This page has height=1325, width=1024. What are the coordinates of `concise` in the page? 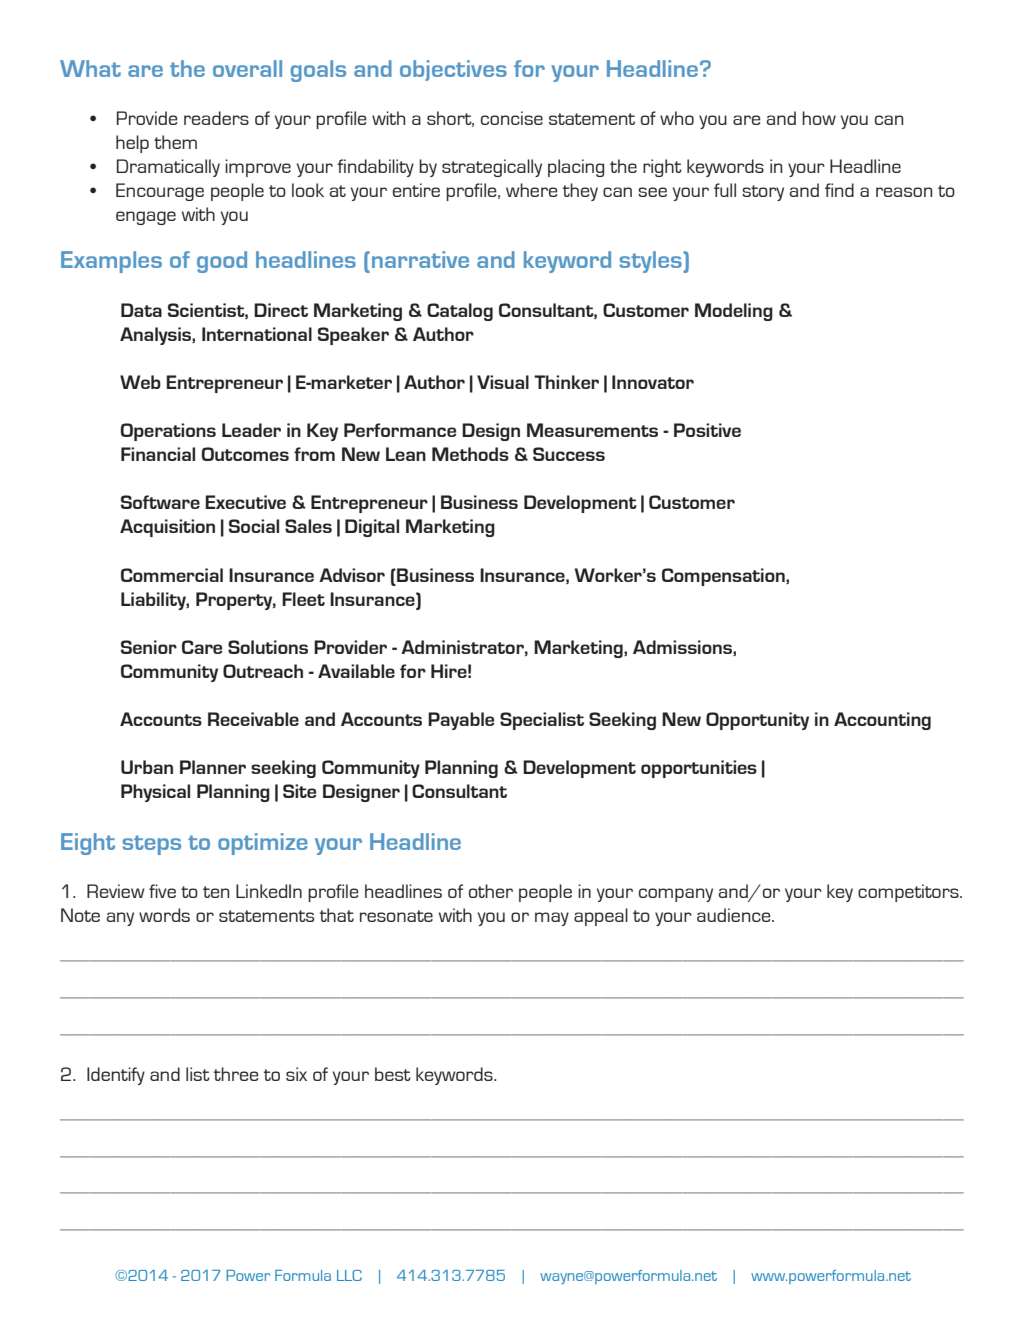 It's located at (512, 118).
